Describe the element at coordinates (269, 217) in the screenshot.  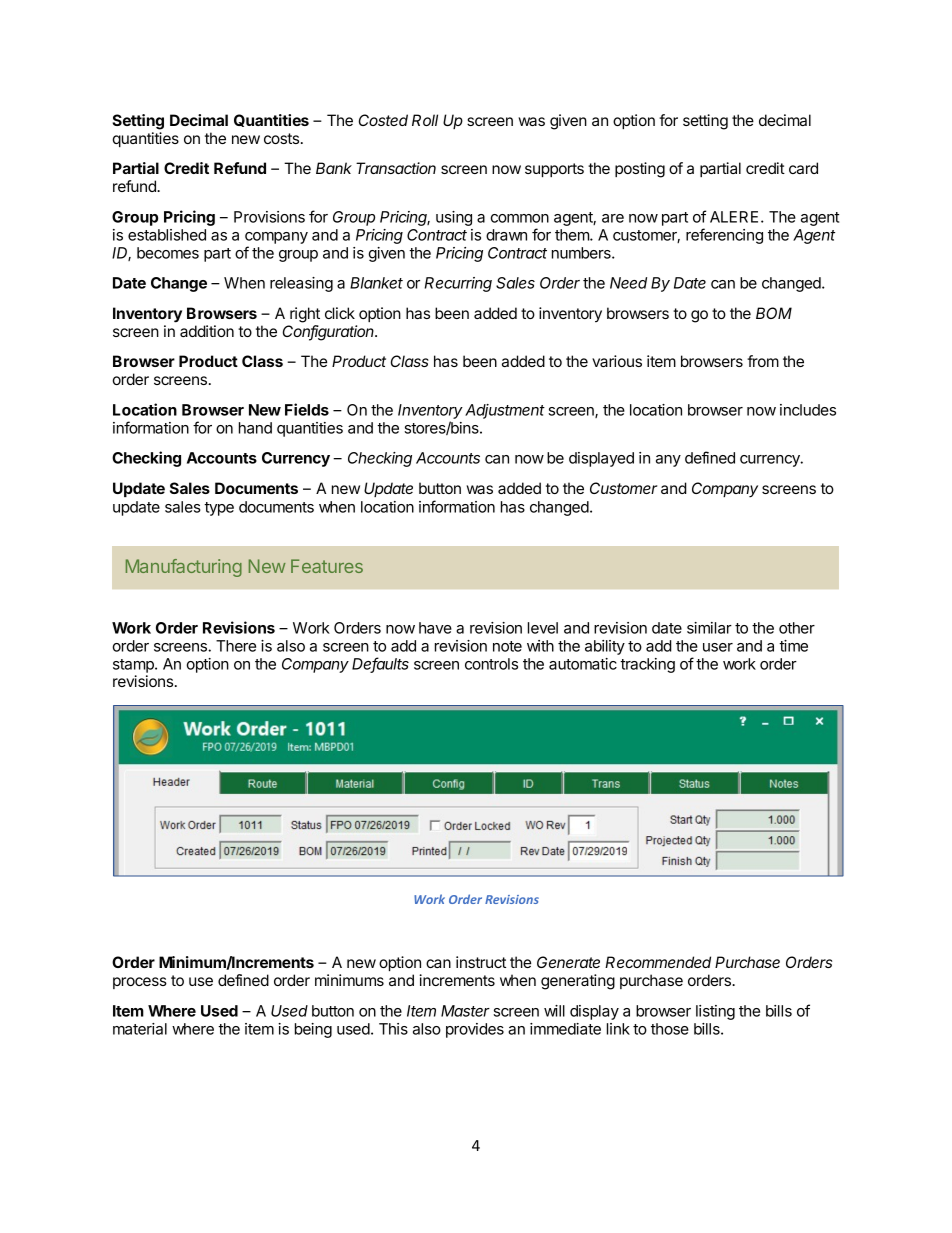
I see `Provisions` at that location.
